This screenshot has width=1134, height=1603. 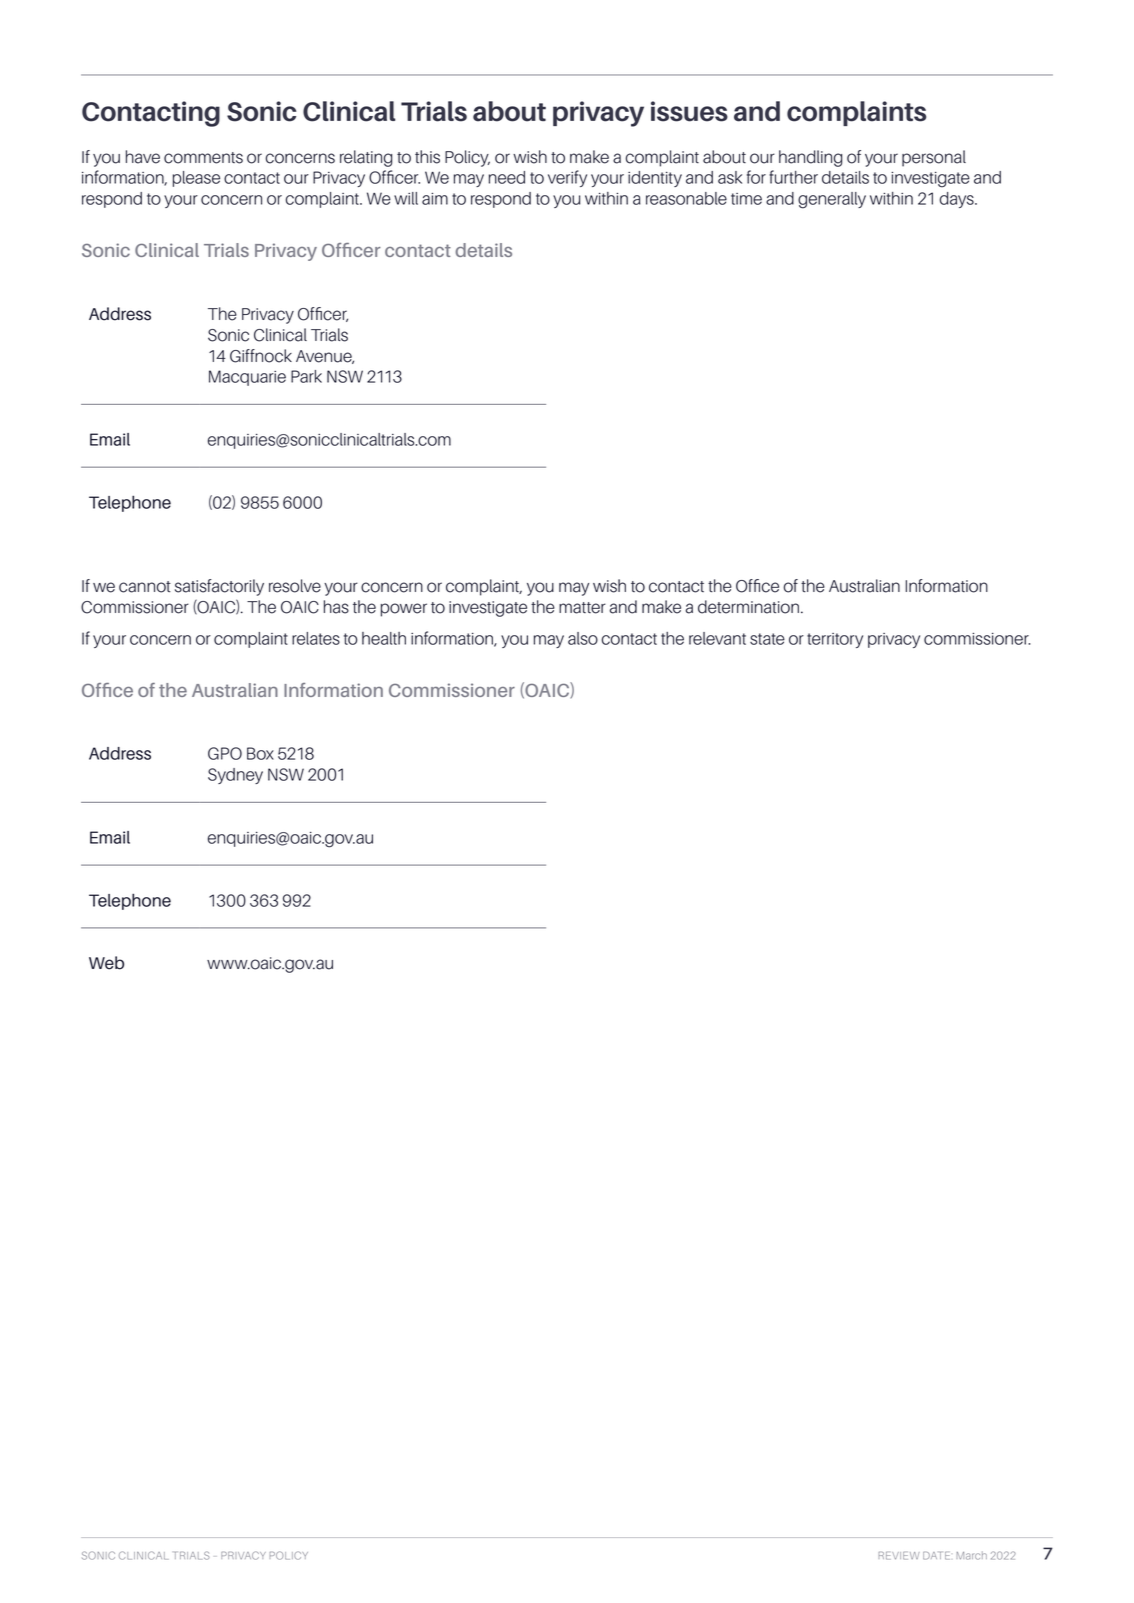 I want to click on comments, so click(x=203, y=158).
